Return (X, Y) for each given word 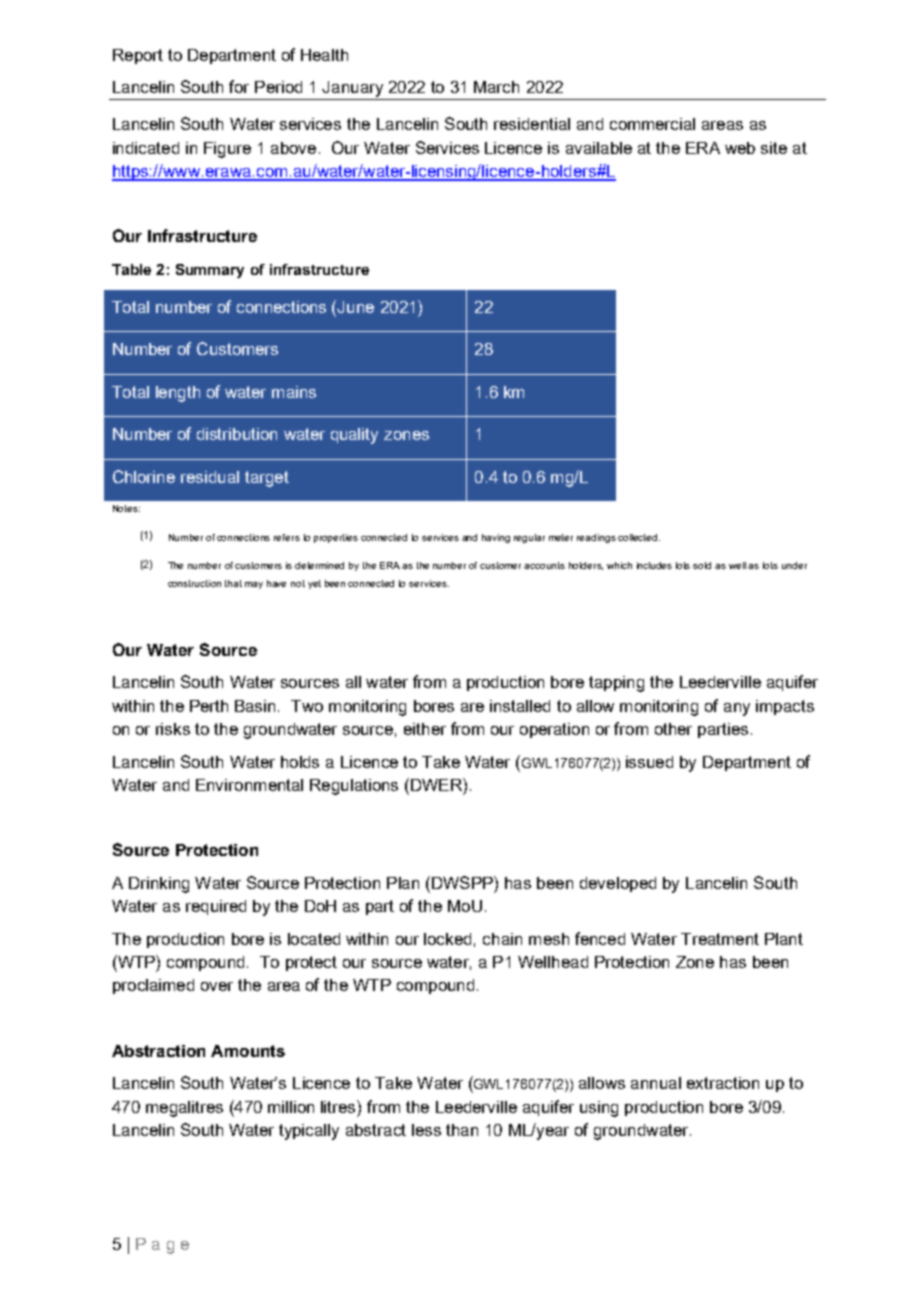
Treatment (720, 939)
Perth (209, 706)
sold (702, 565)
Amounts (248, 1051)
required (216, 907)
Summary (210, 271)
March (496, 87)
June (355, 307)
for (239, 86)
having (496, 538)
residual (210, 477)
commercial (652, 124)
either (425, 729)
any (737, 709)
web (740, 148)
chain (502, 939)
